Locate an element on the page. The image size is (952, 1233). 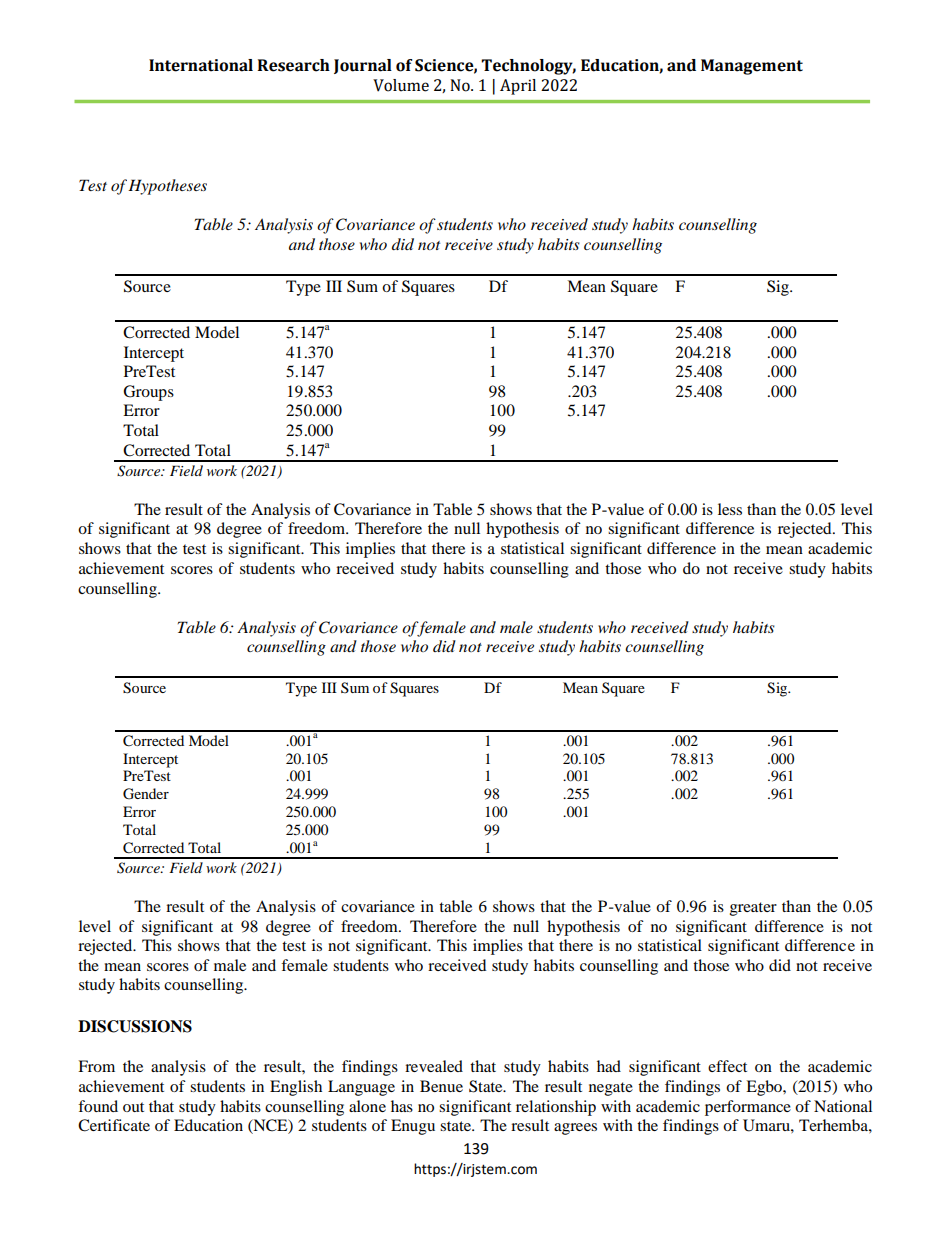
Gender is located at coordinates (146, 794).
